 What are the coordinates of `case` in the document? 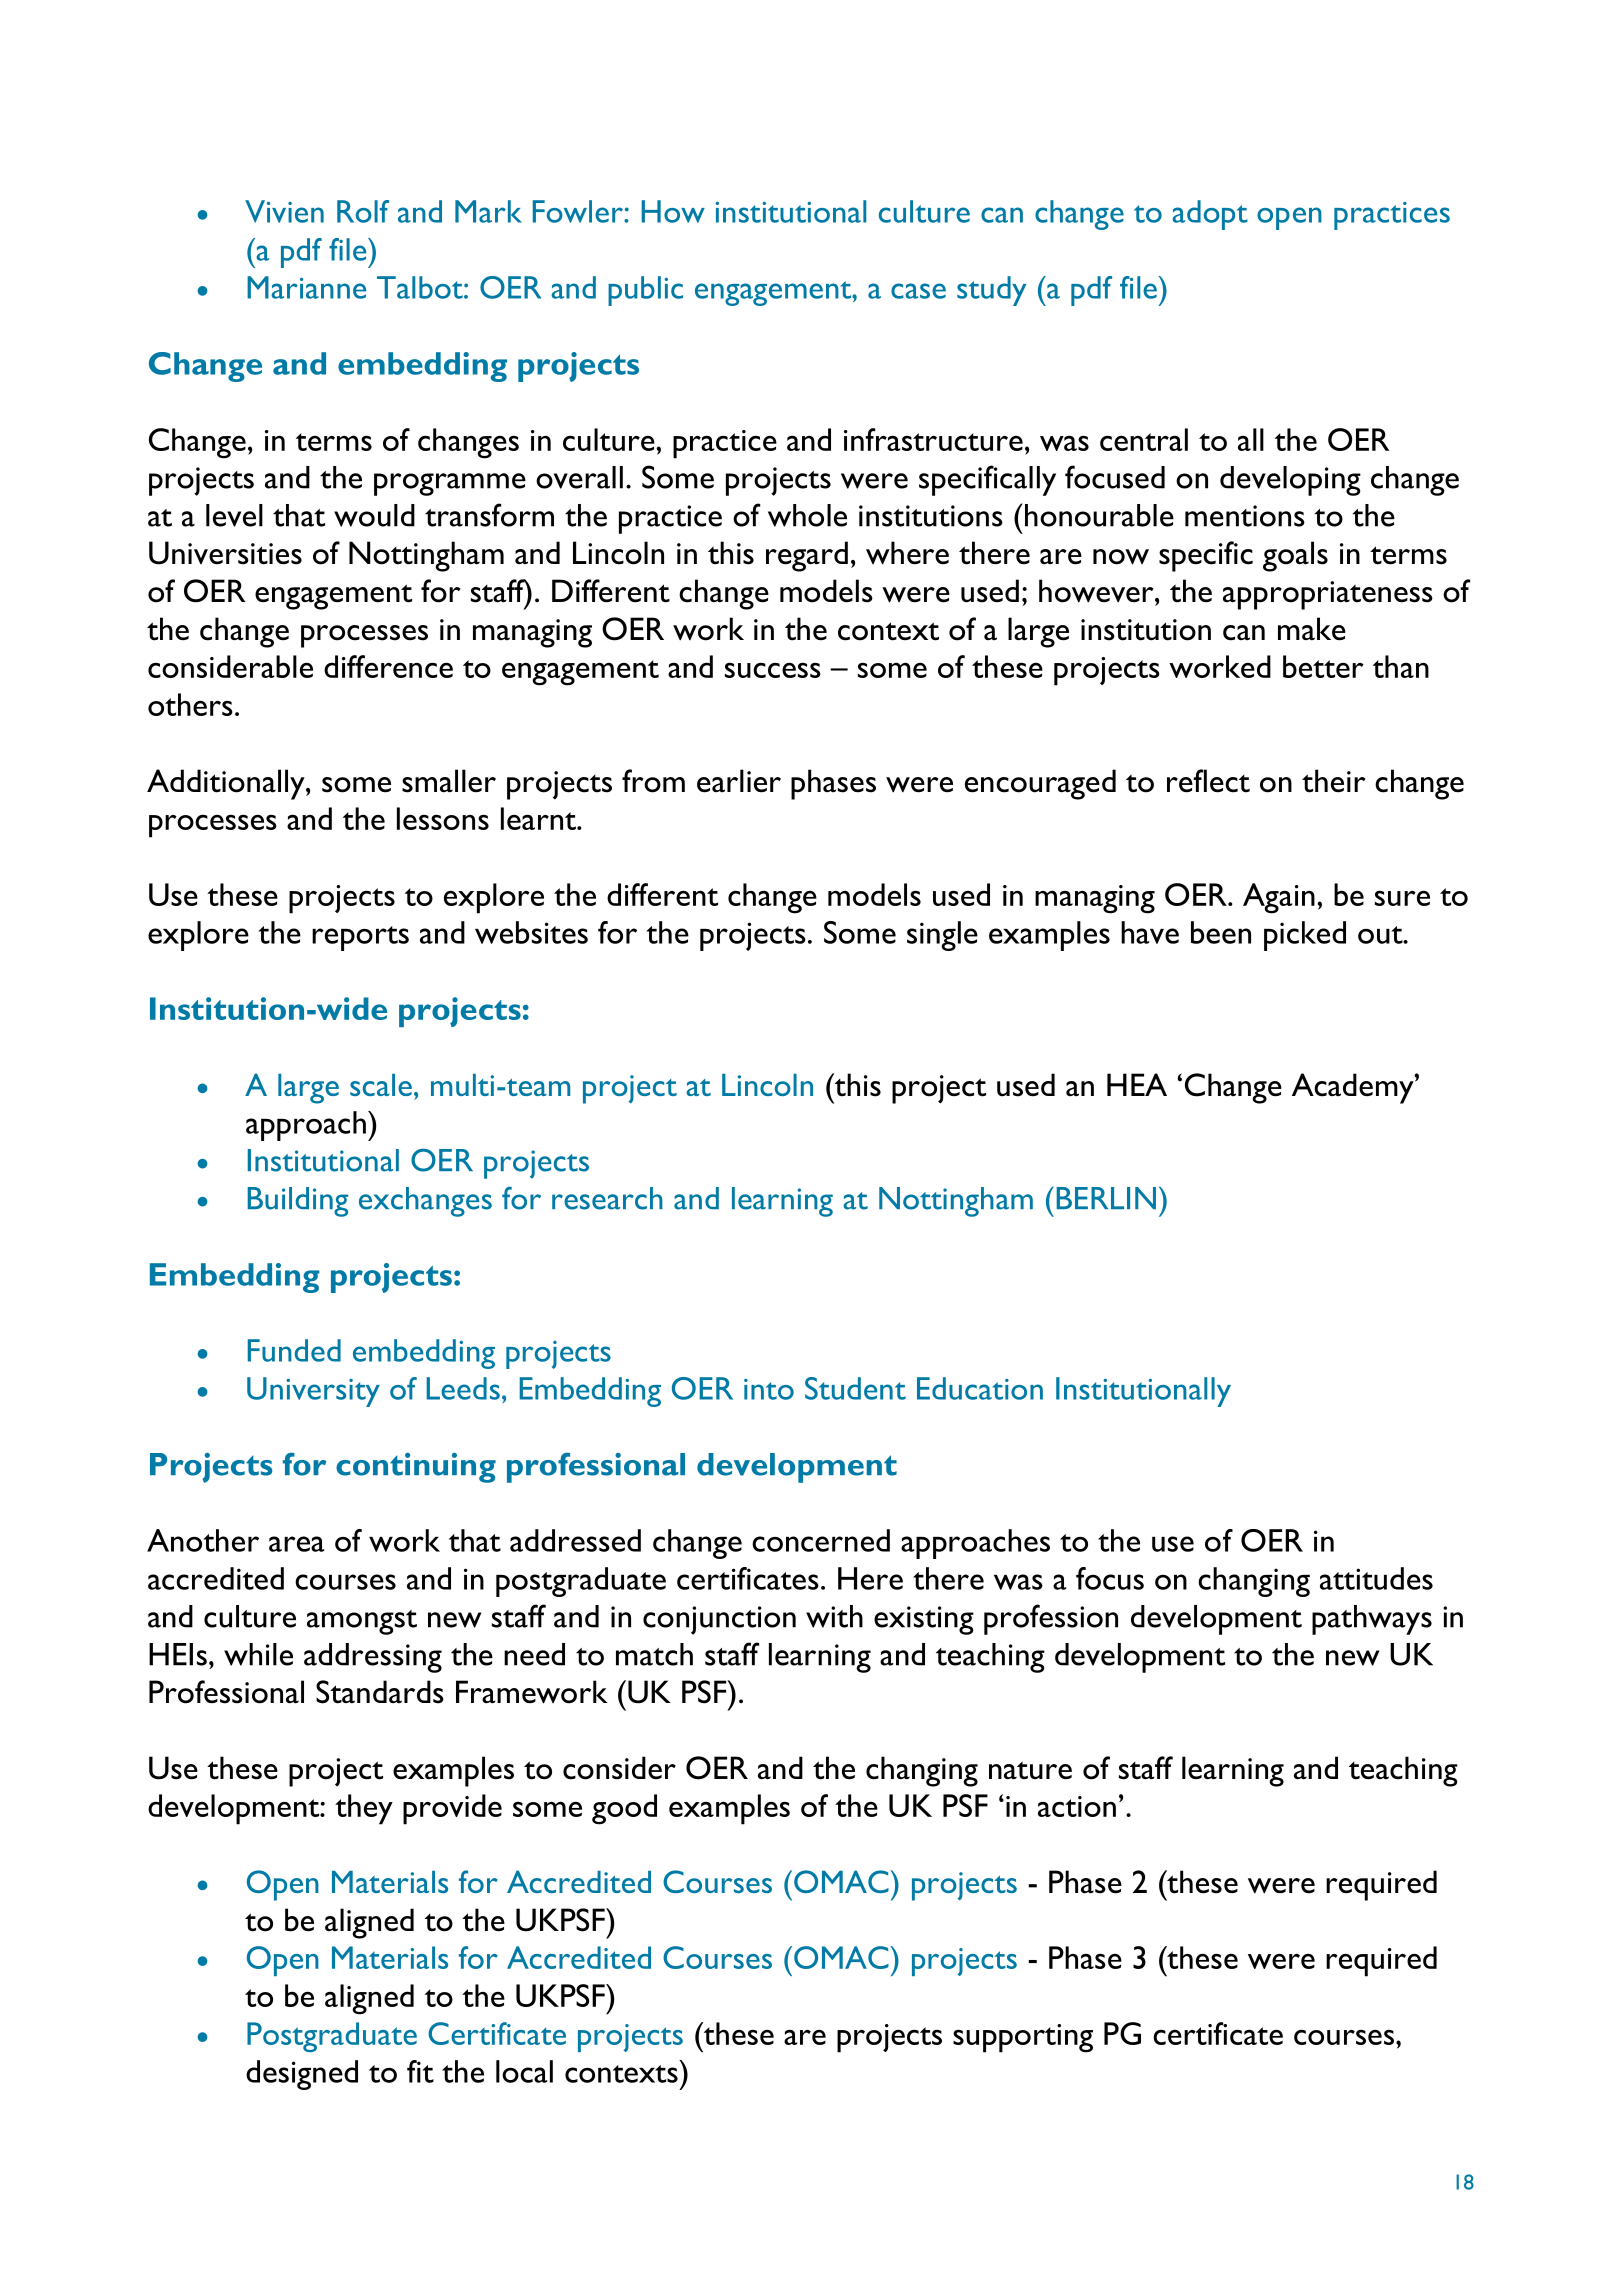 It's located at (918, 291).
